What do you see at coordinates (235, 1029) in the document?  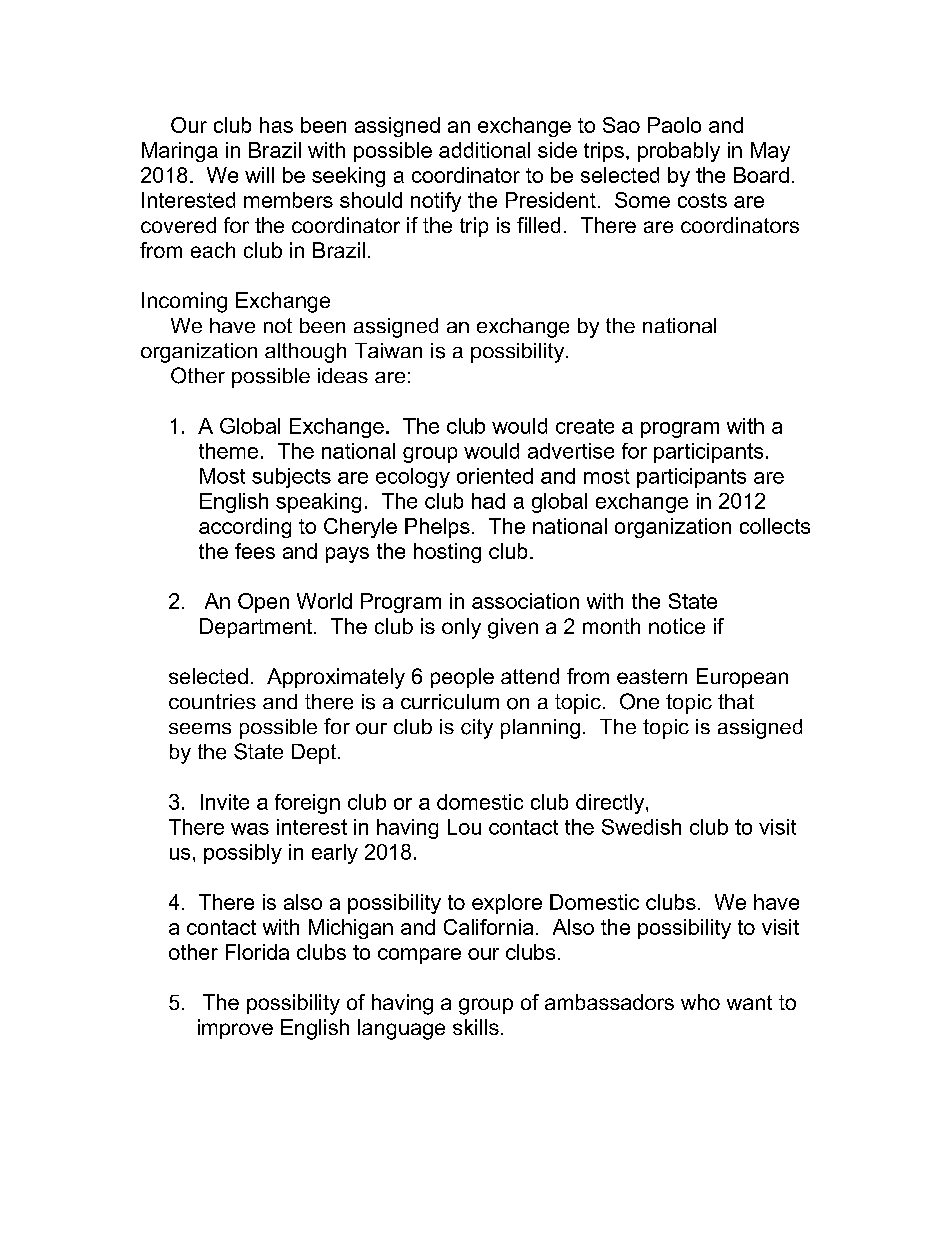 I see `improve` at bounding box center [235, 1029].
